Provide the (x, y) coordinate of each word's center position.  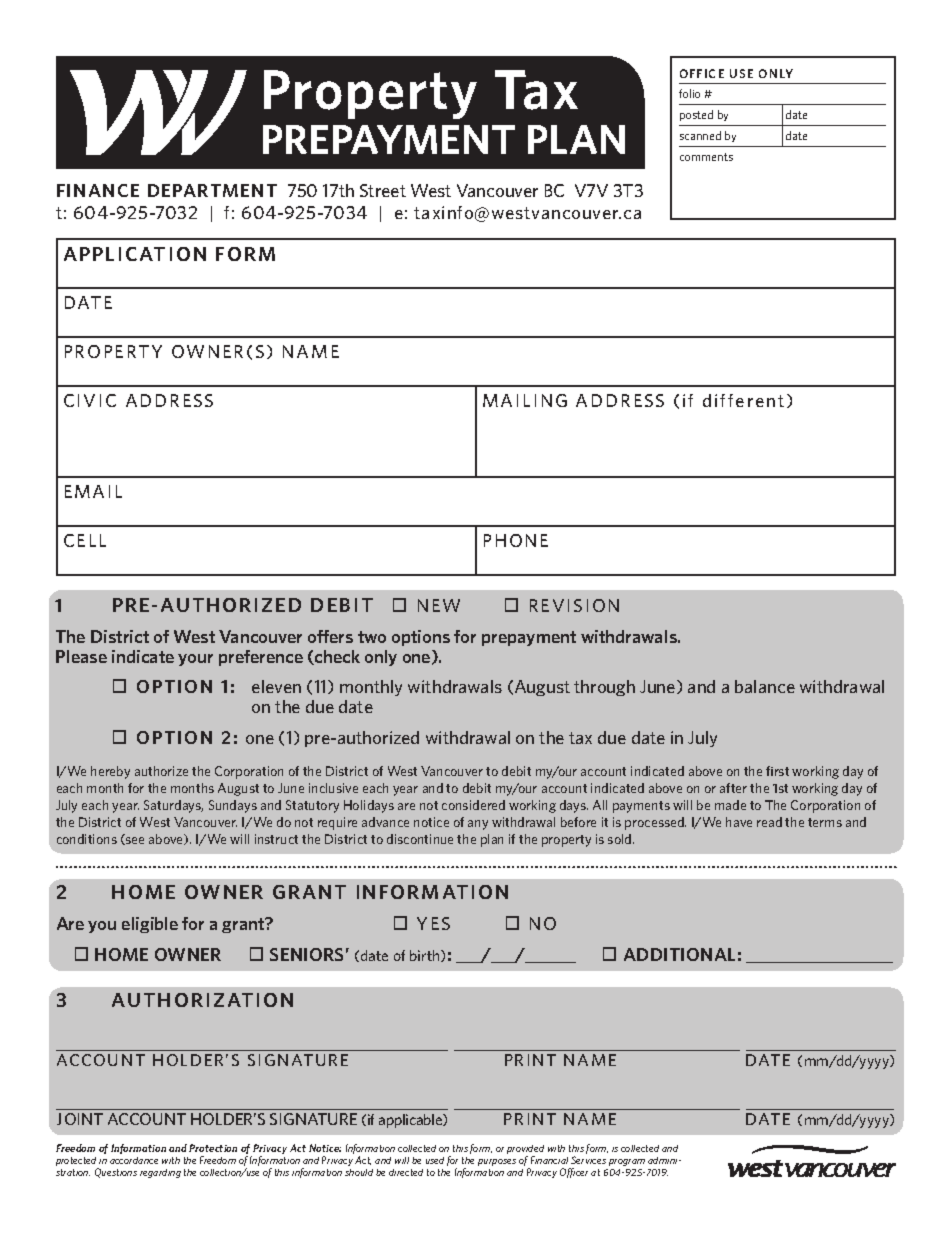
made (730, 805)
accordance (134, 1160)
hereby (110, 772)
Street (383, 190)
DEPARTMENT (212, 190)
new (439, 605)
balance (765, 686)
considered (473, 805)
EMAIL (93, 491)
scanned (700, 135)
